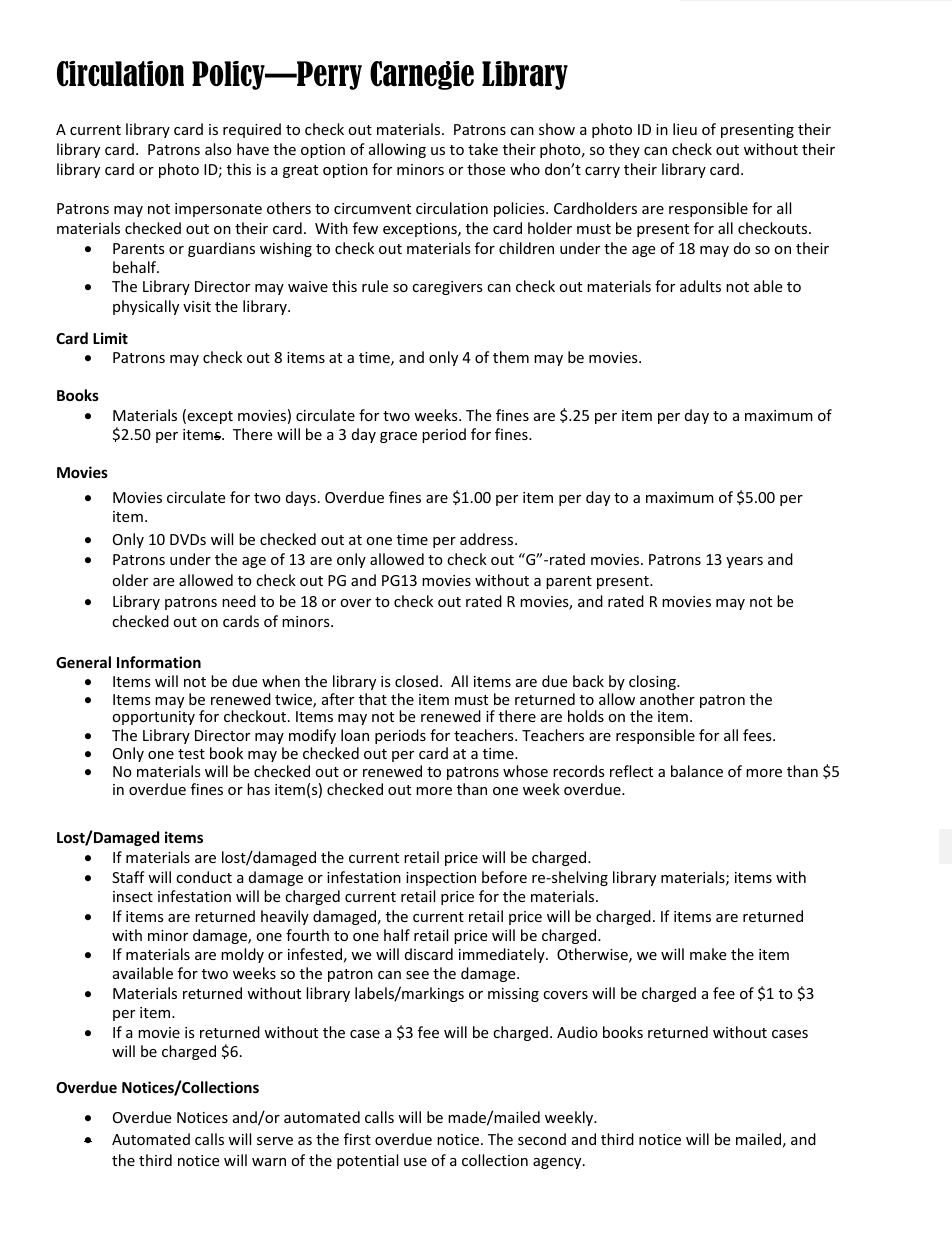  Describe the element at coordinates (275, 1141) in the screenshot. I see `serve` at that location.
